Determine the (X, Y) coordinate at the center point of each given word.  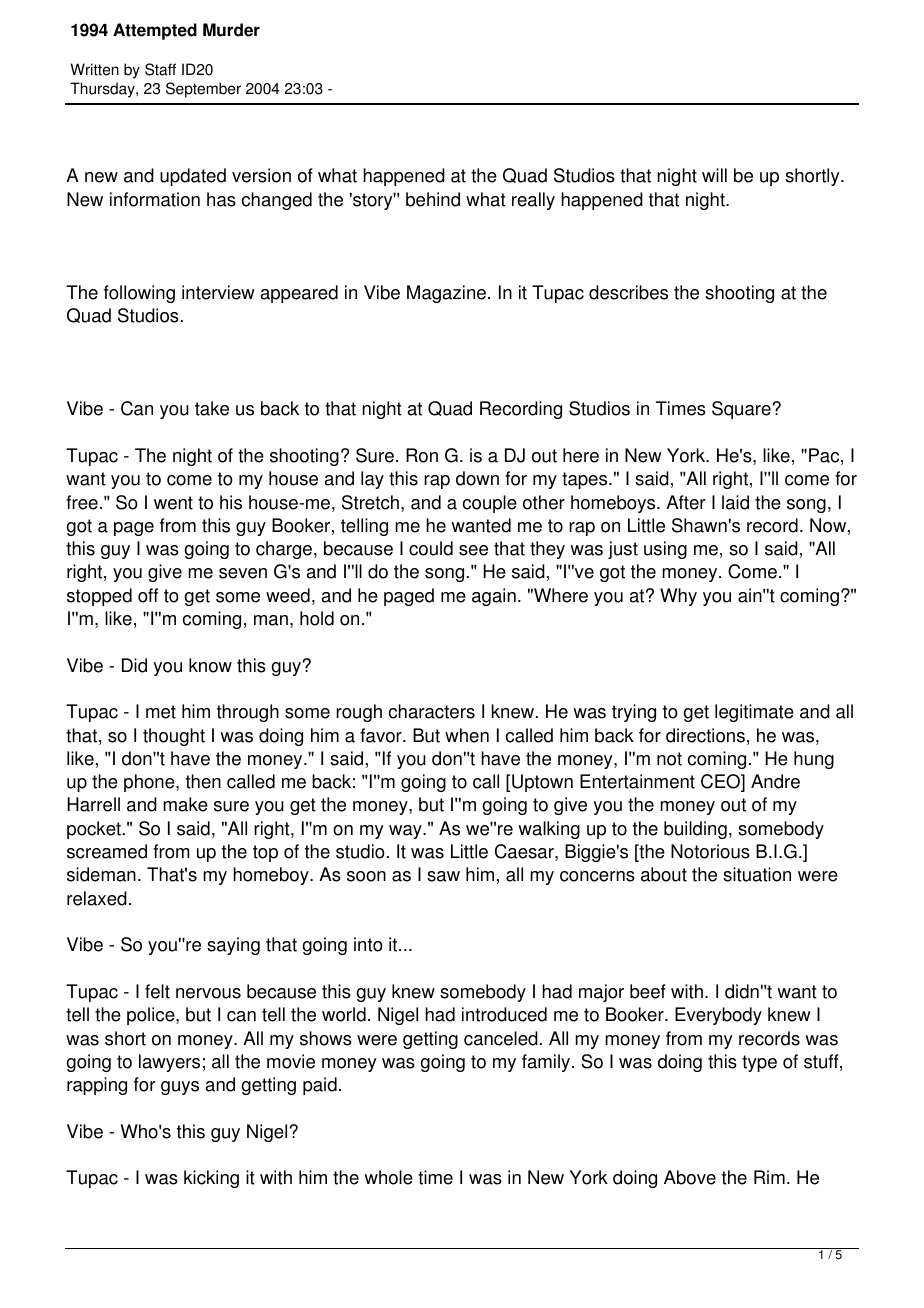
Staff (160, 69)
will (714, 175)
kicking (211, 1179)
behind (433, 199)
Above (690, 1177)
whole (388, 1177)
